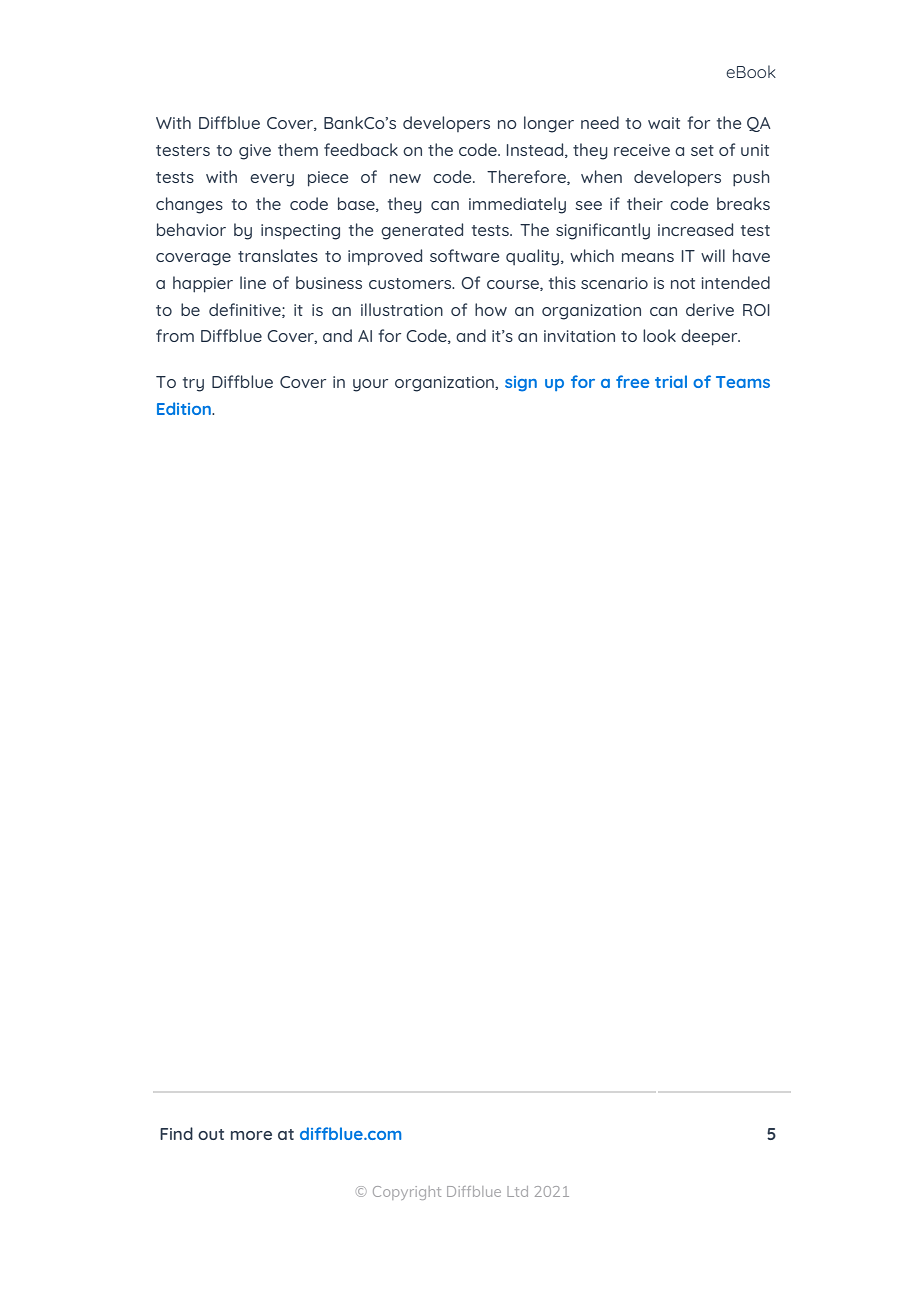 The height and width of the screenshot is (1308, 924). Describe the element at coordinates (517, 1191) in the screenshot. I see `Ltd` at that location.
